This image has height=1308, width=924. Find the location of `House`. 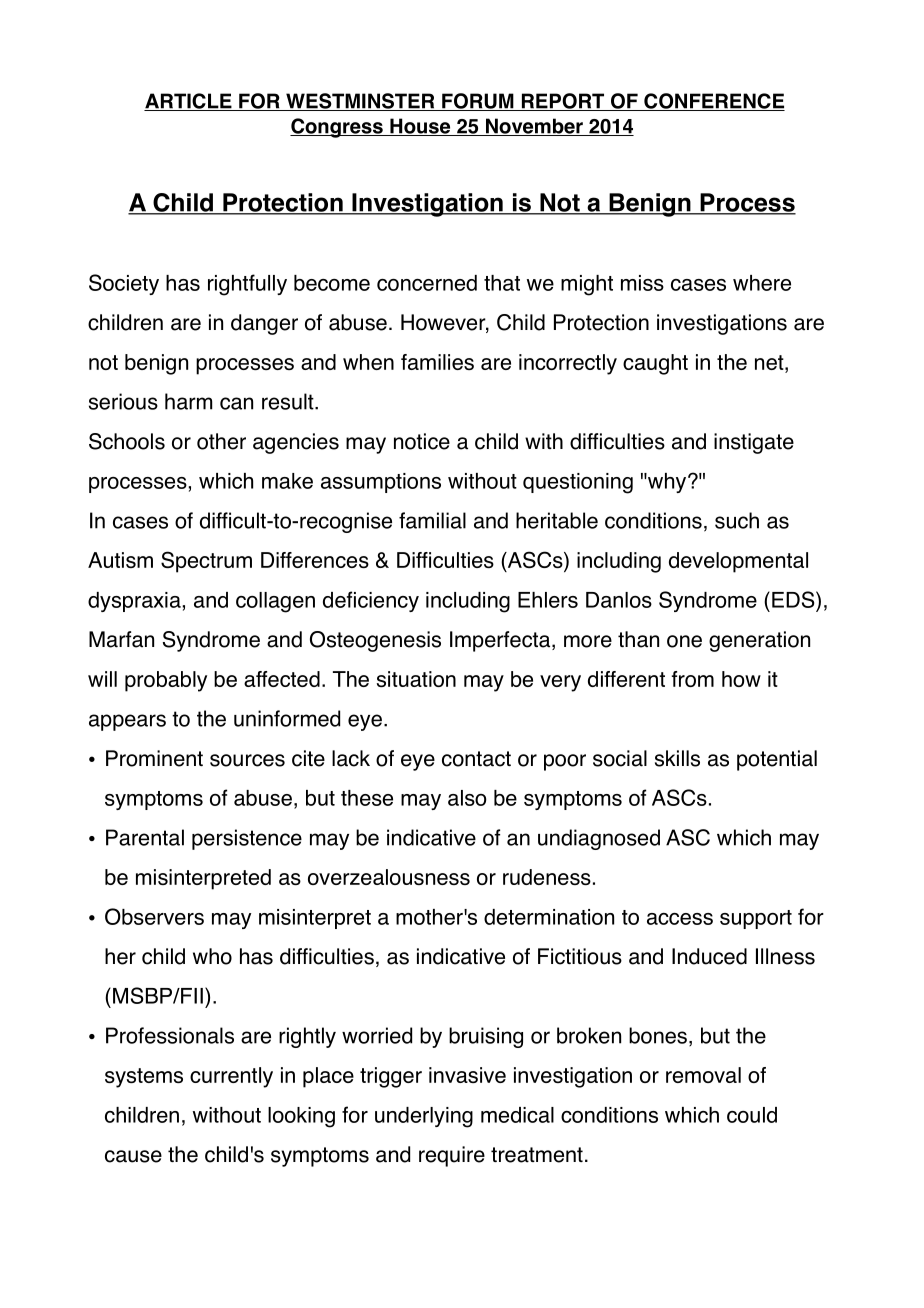

House is located at coordinates (420, 127).
